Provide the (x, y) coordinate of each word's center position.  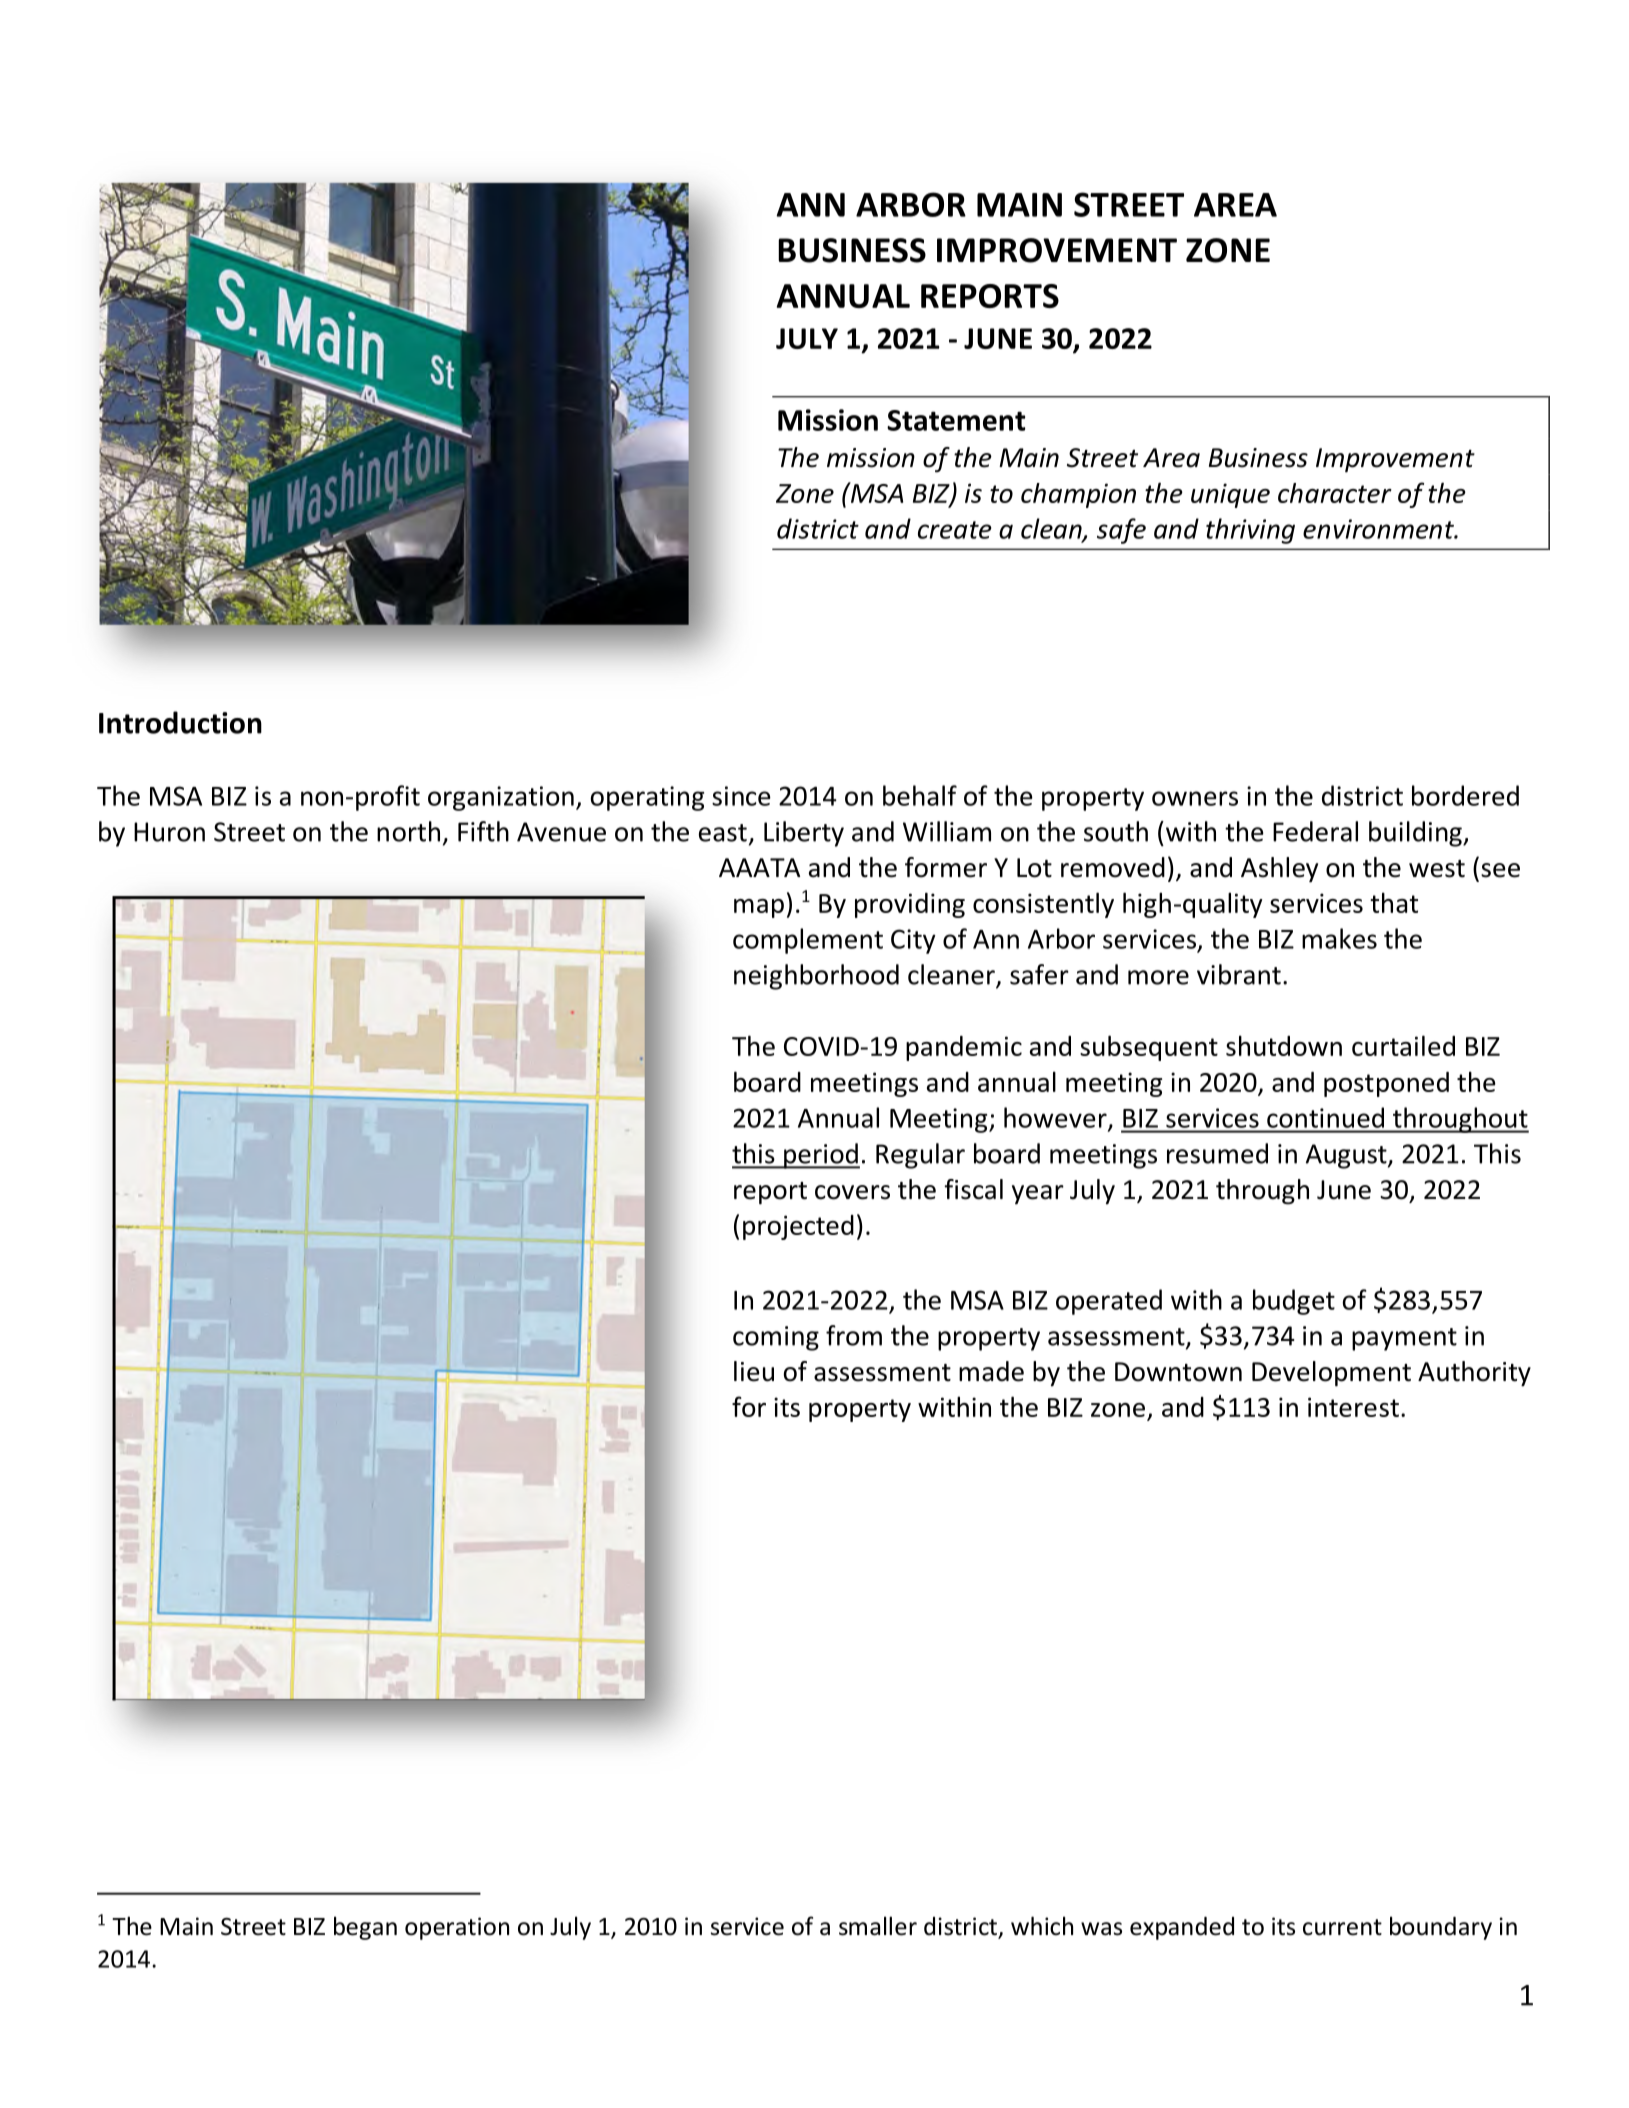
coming (776, 1338)
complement (808, 941)
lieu (754, 1371)
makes (1339, 938)
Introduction (180, 722)
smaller (878, 1926)
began (365, 1928)
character (1335, 493)
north (408, 831)
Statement (956, 420)
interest (1353, 1407)
